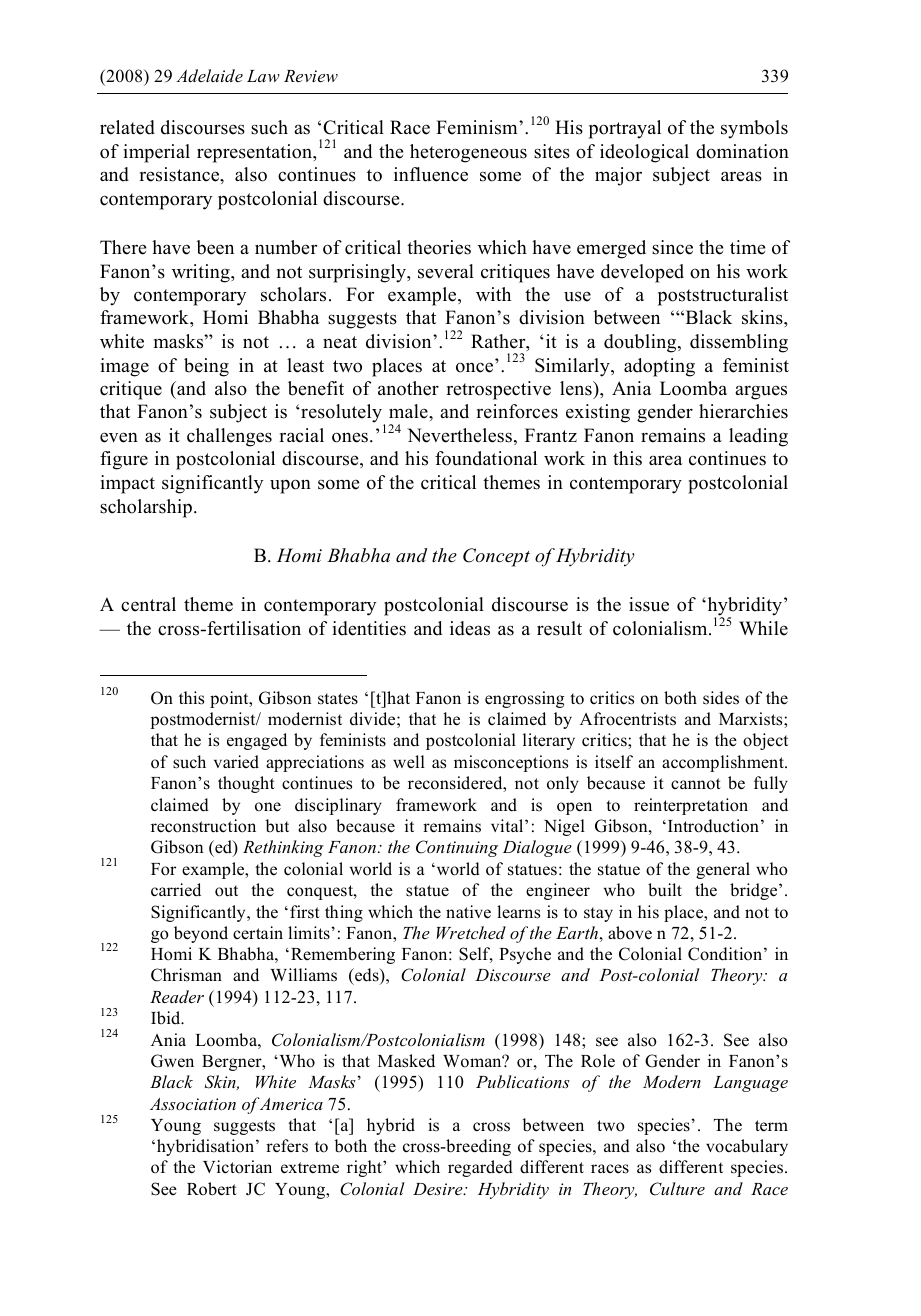  I want to click on ideas, so click(470, 628).
